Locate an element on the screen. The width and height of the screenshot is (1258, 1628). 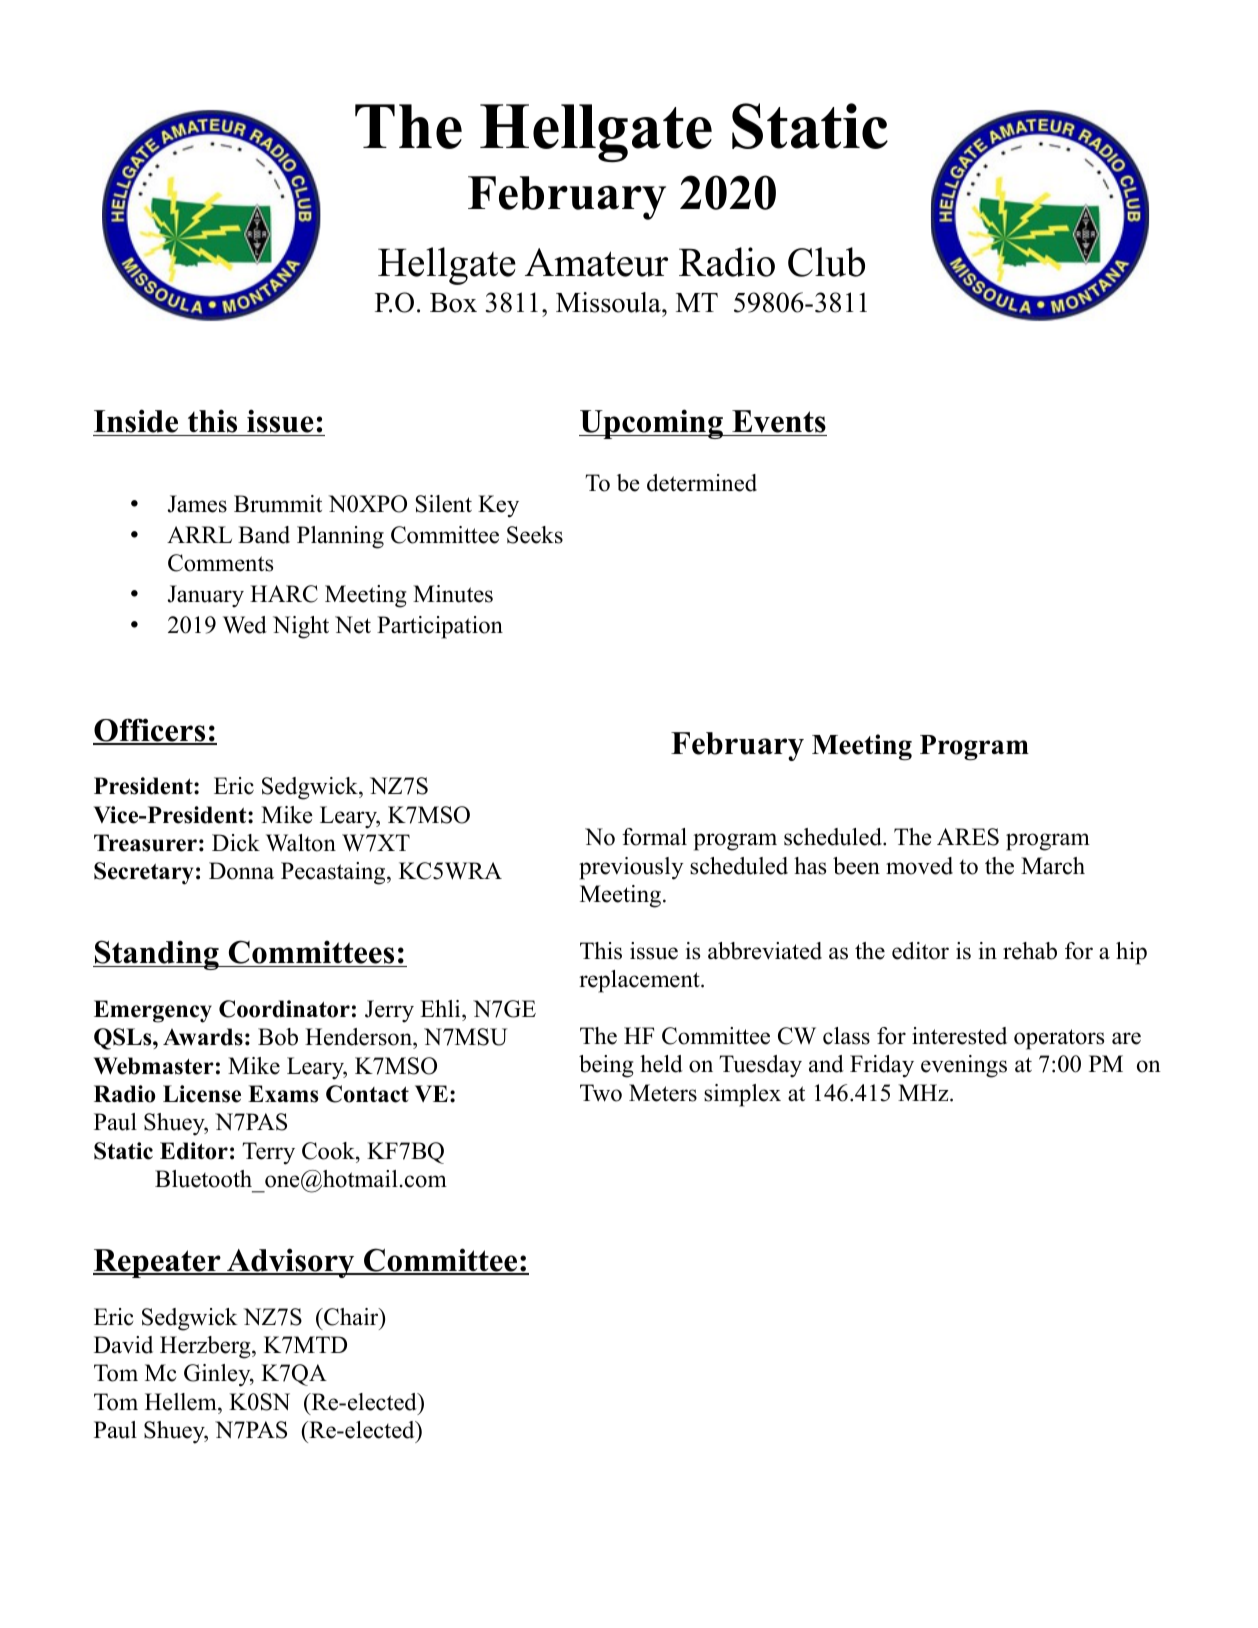
Walton is located at coordinates (301, 843).
